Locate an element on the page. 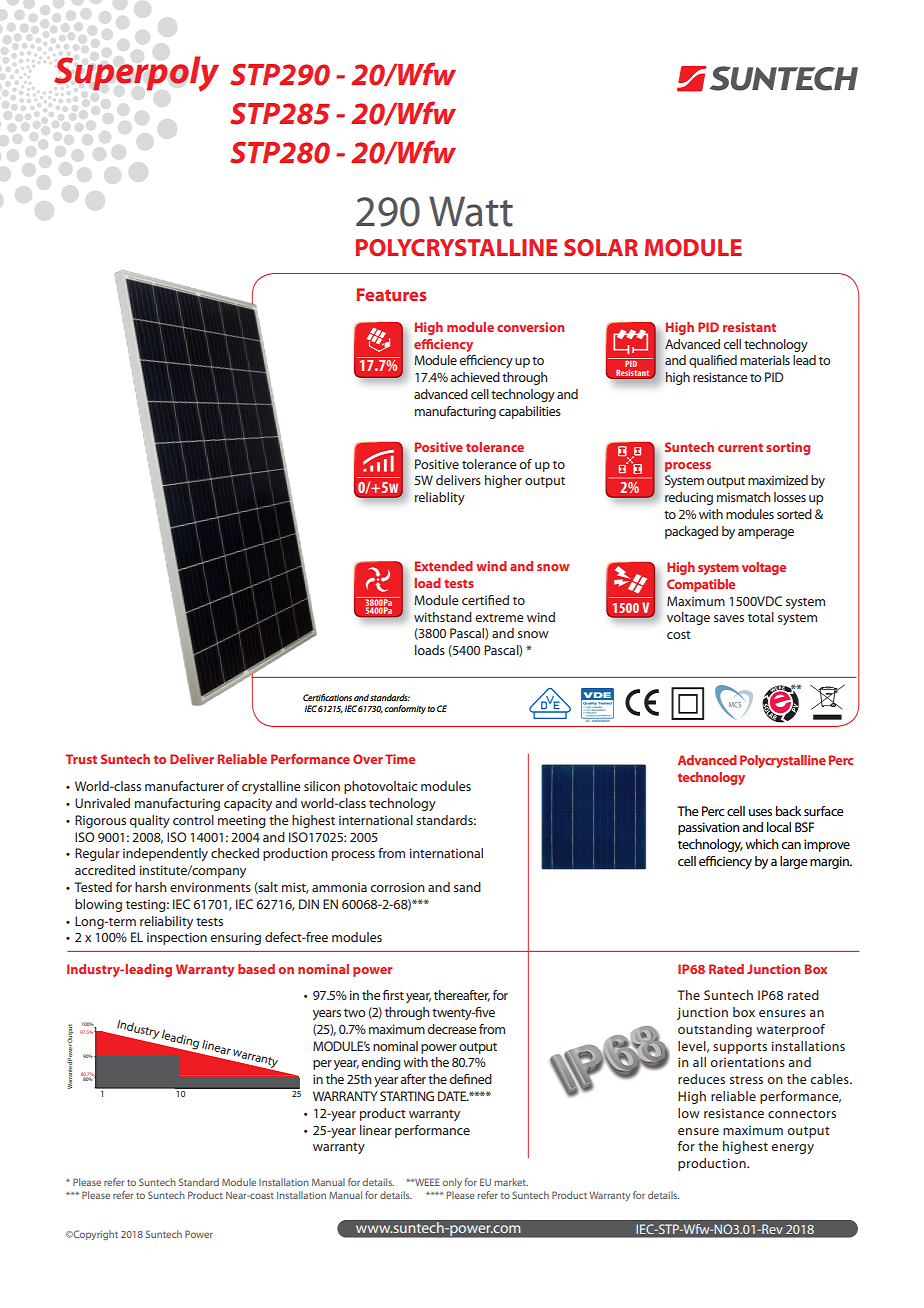 The width and height of the image is (924, 1308). Watt is located at coordinates (471, 211).
